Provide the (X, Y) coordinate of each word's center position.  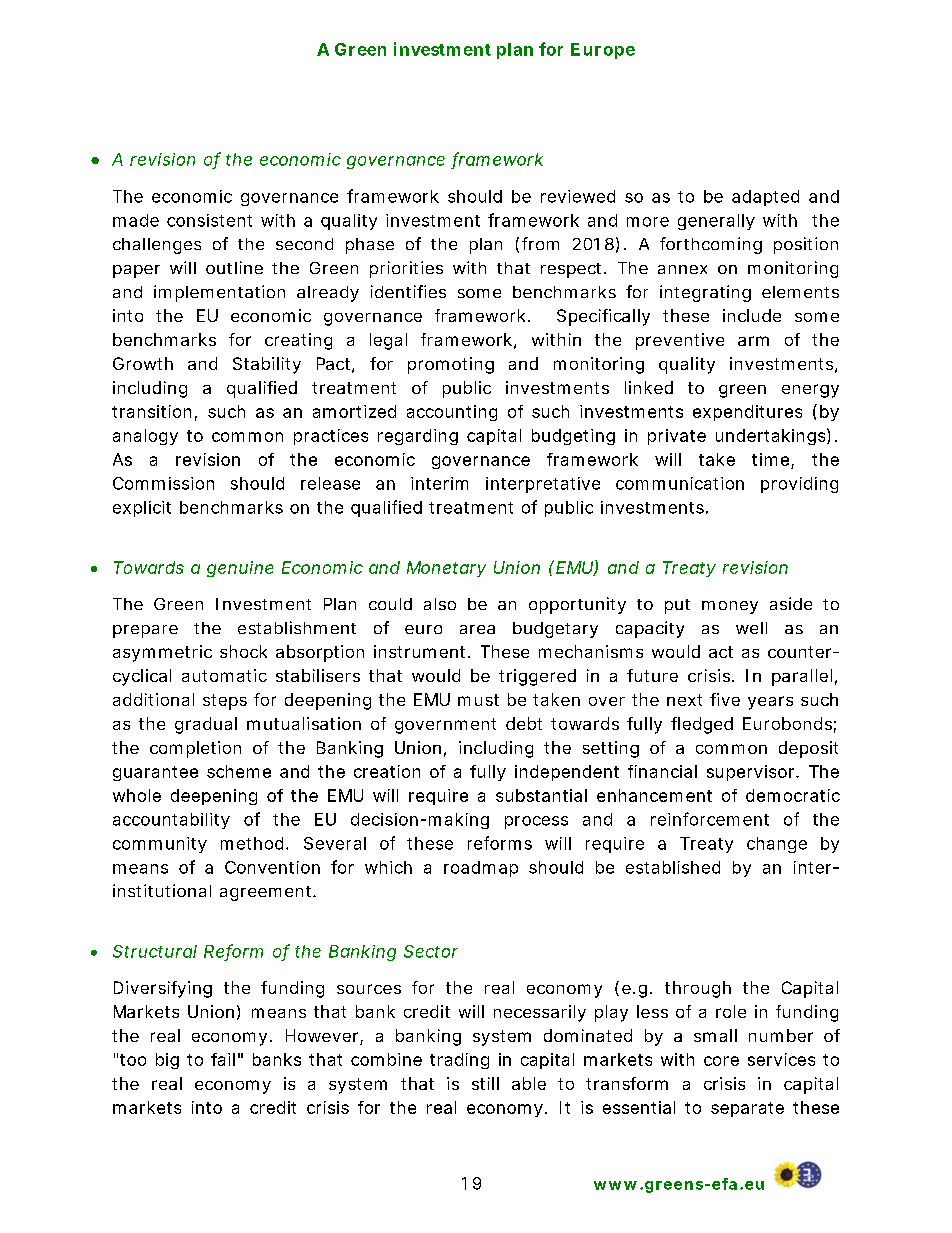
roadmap (481, 869)
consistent (209, 220)
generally (716, 222)
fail (223, 1059)
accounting (452, 413)
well (751, 628)
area (477, 629)
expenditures (747, 413)
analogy (145, 437)
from (540, 243)
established (673, 867)
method (252, 843)
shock (243, 651)
